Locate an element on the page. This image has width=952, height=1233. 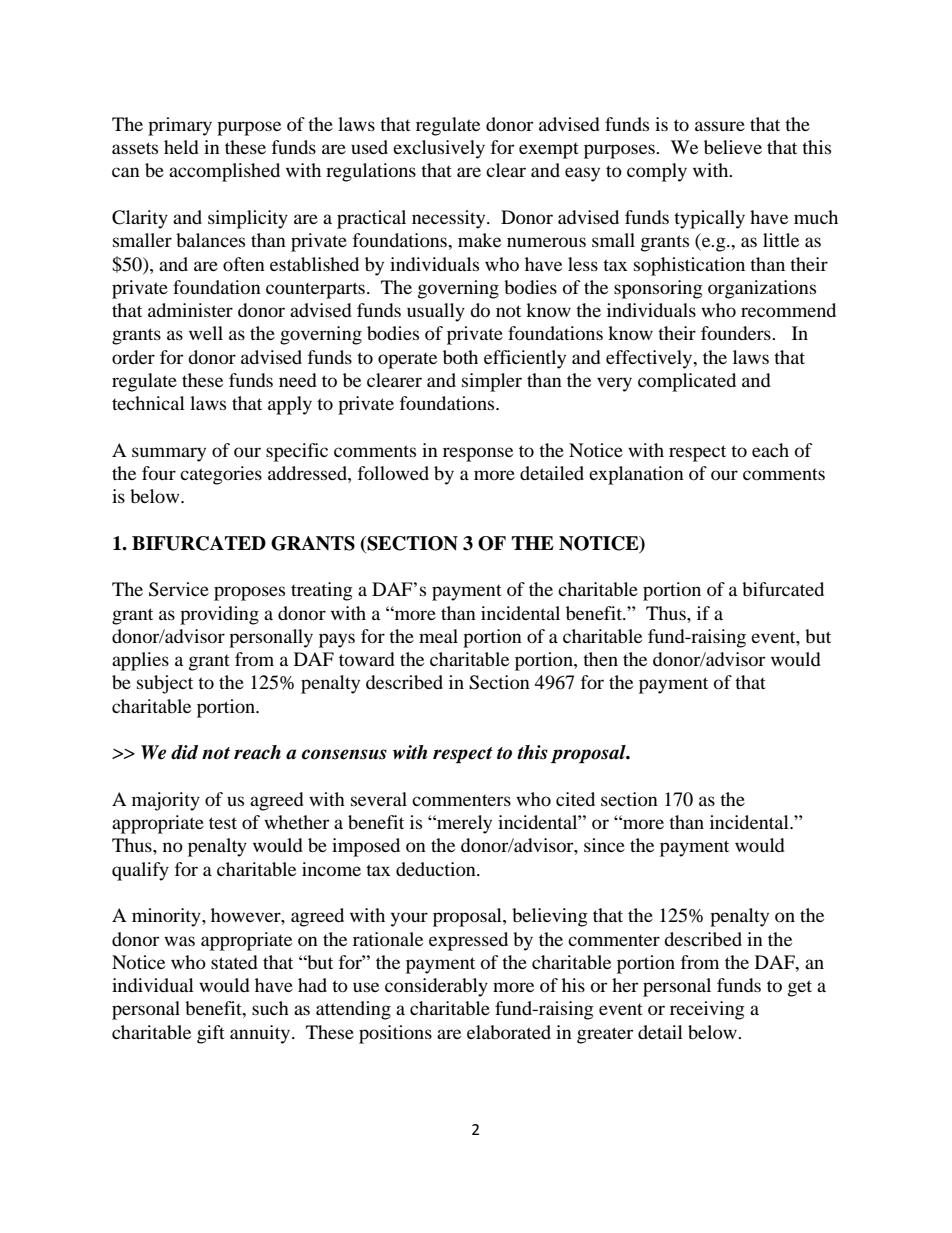
gift is located at coordinates (211, 1034).
